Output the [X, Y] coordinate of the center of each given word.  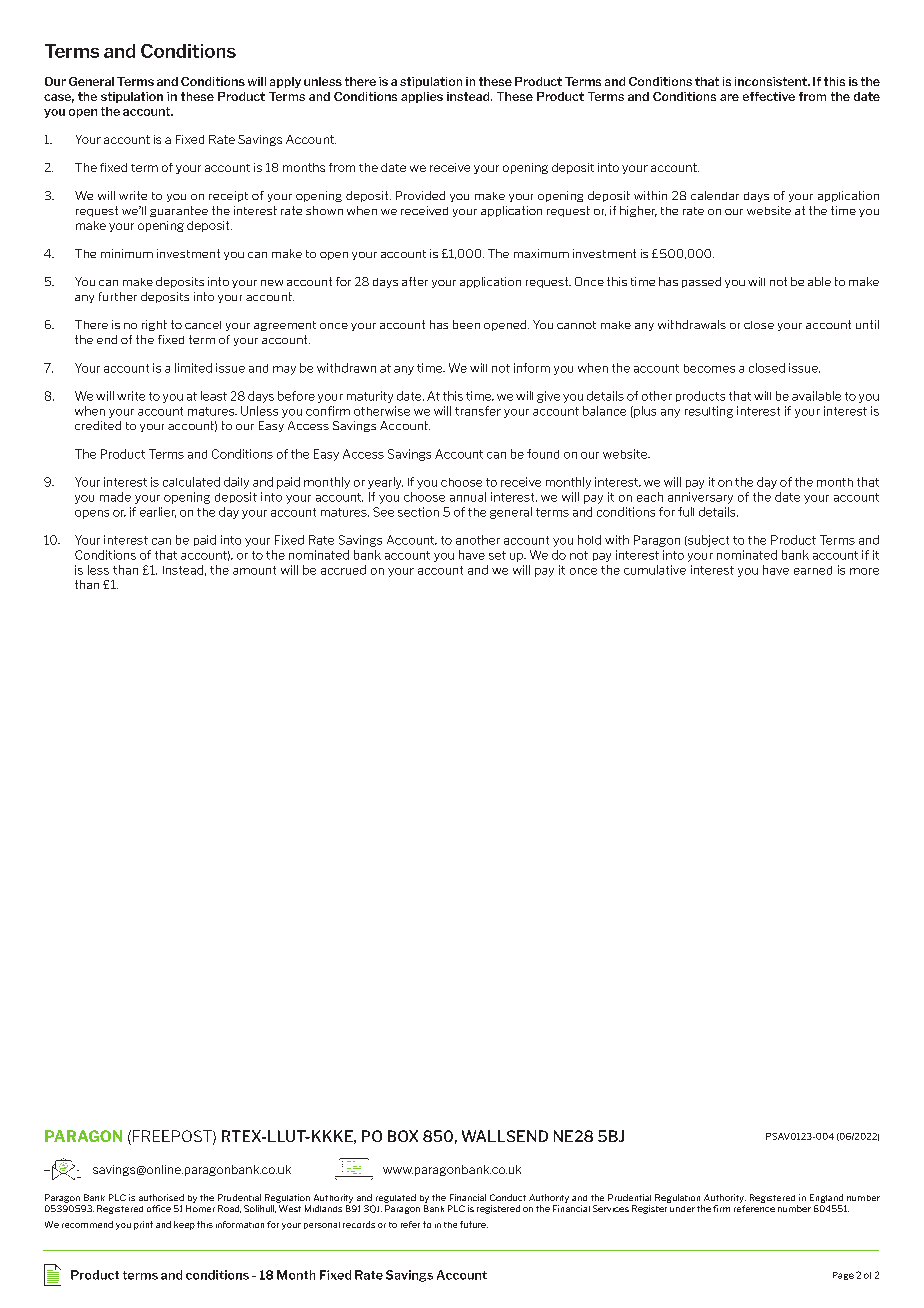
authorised [161, 1197]
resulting [709, 412]
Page [843, 1276]
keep [184, 1225]
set [497, 555]
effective [769, 96]
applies [422, 97]
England [826, 1198]
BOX [403, 1136]
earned [813, 570]
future [474, 1224]
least [214, 396]
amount [254, 570]
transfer [478, 411]
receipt [228, 196]
